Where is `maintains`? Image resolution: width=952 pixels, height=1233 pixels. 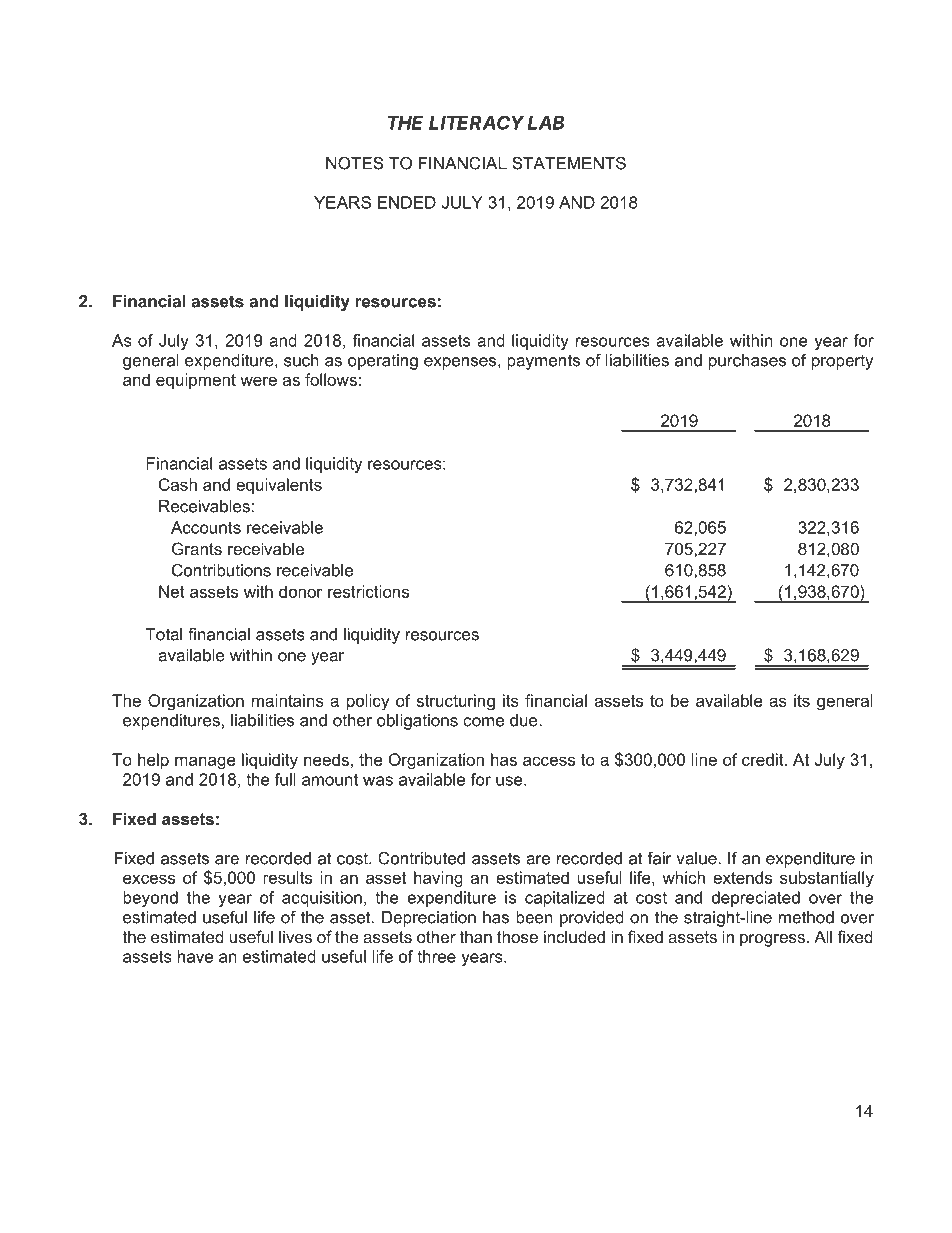 maintains is located at coordinates (288, 700).
